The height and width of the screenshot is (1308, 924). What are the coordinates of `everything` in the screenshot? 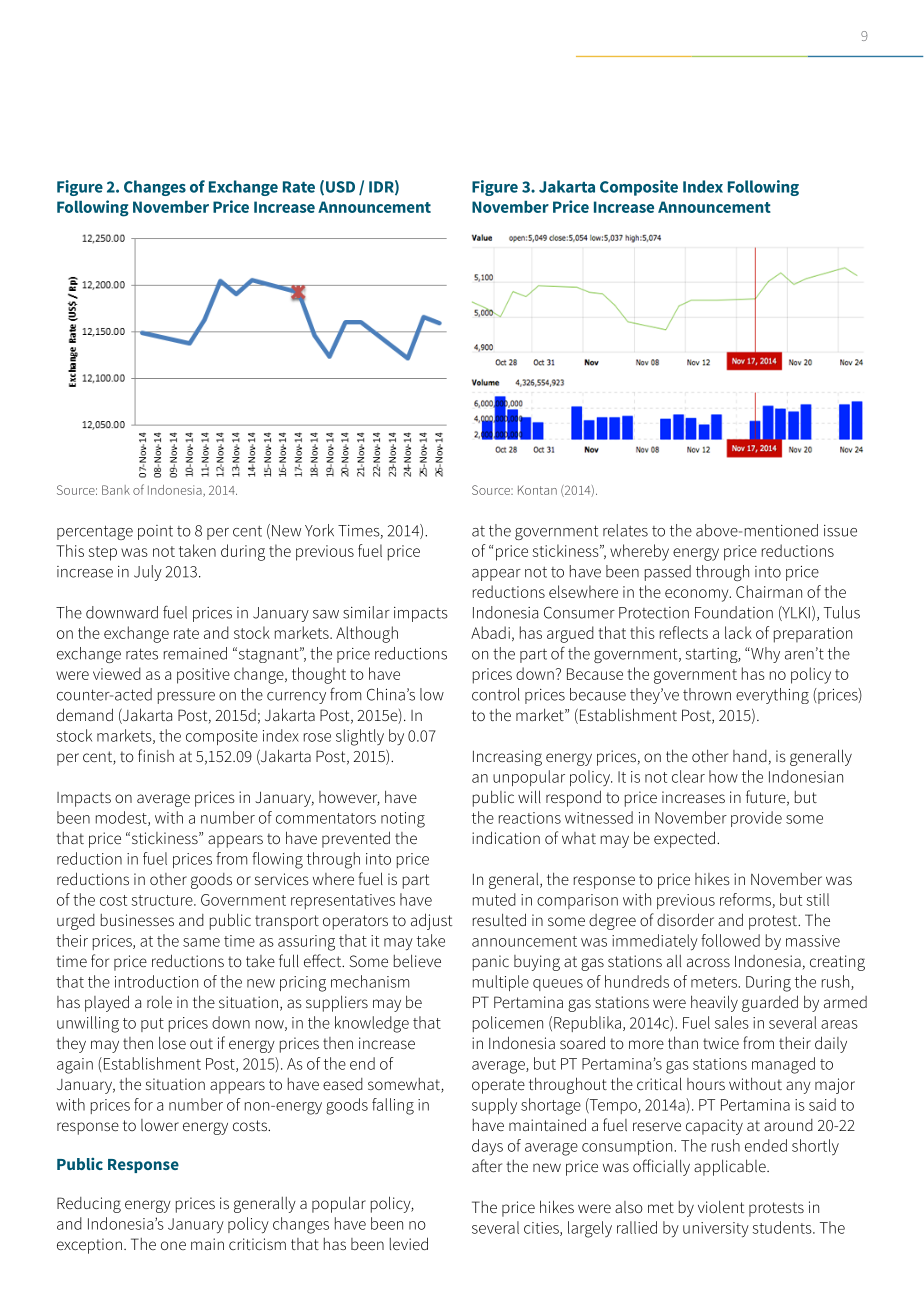 It's located at (772, 696).
